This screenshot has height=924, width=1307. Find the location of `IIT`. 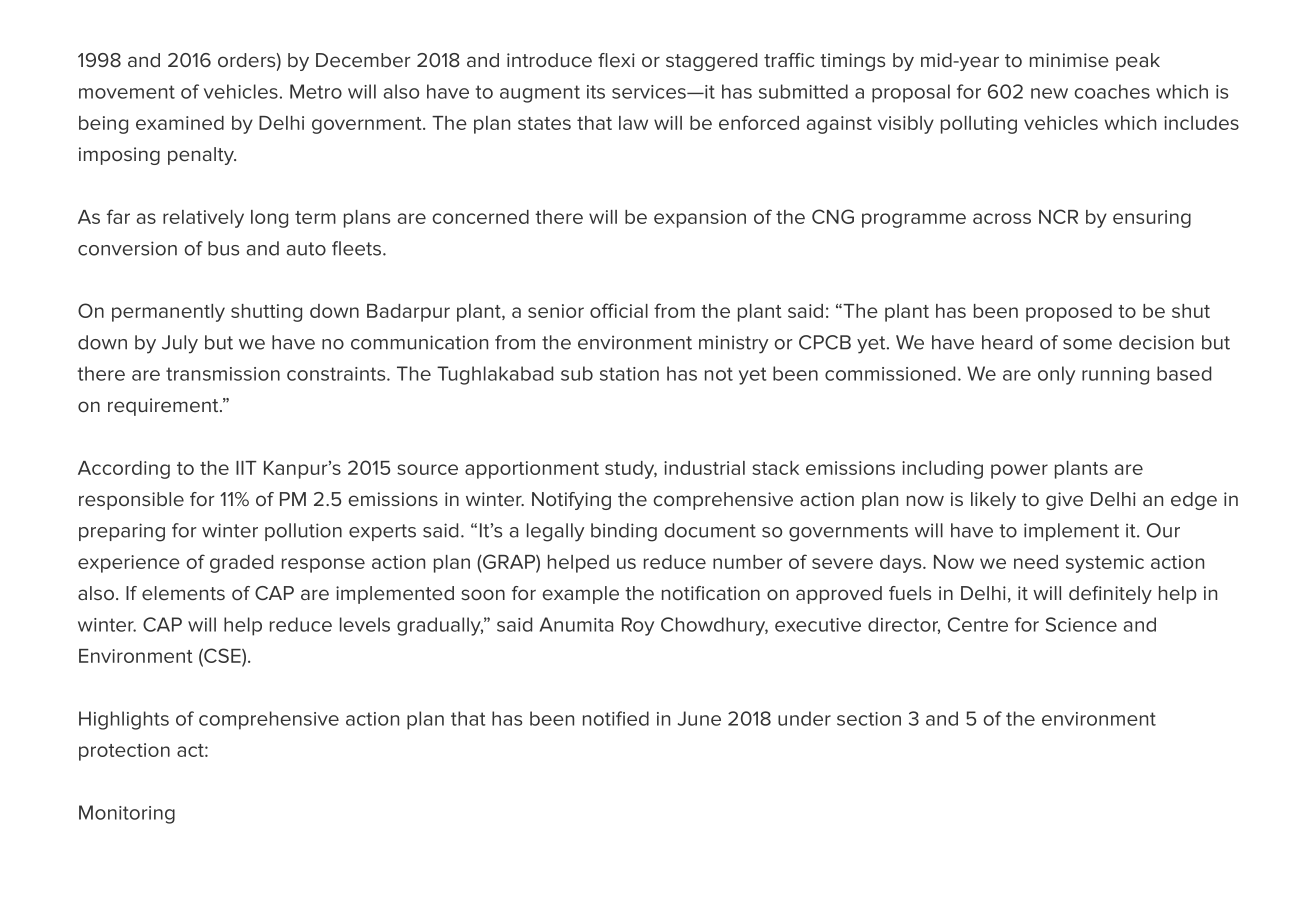

IIT is located at coordinates (246, 468).
